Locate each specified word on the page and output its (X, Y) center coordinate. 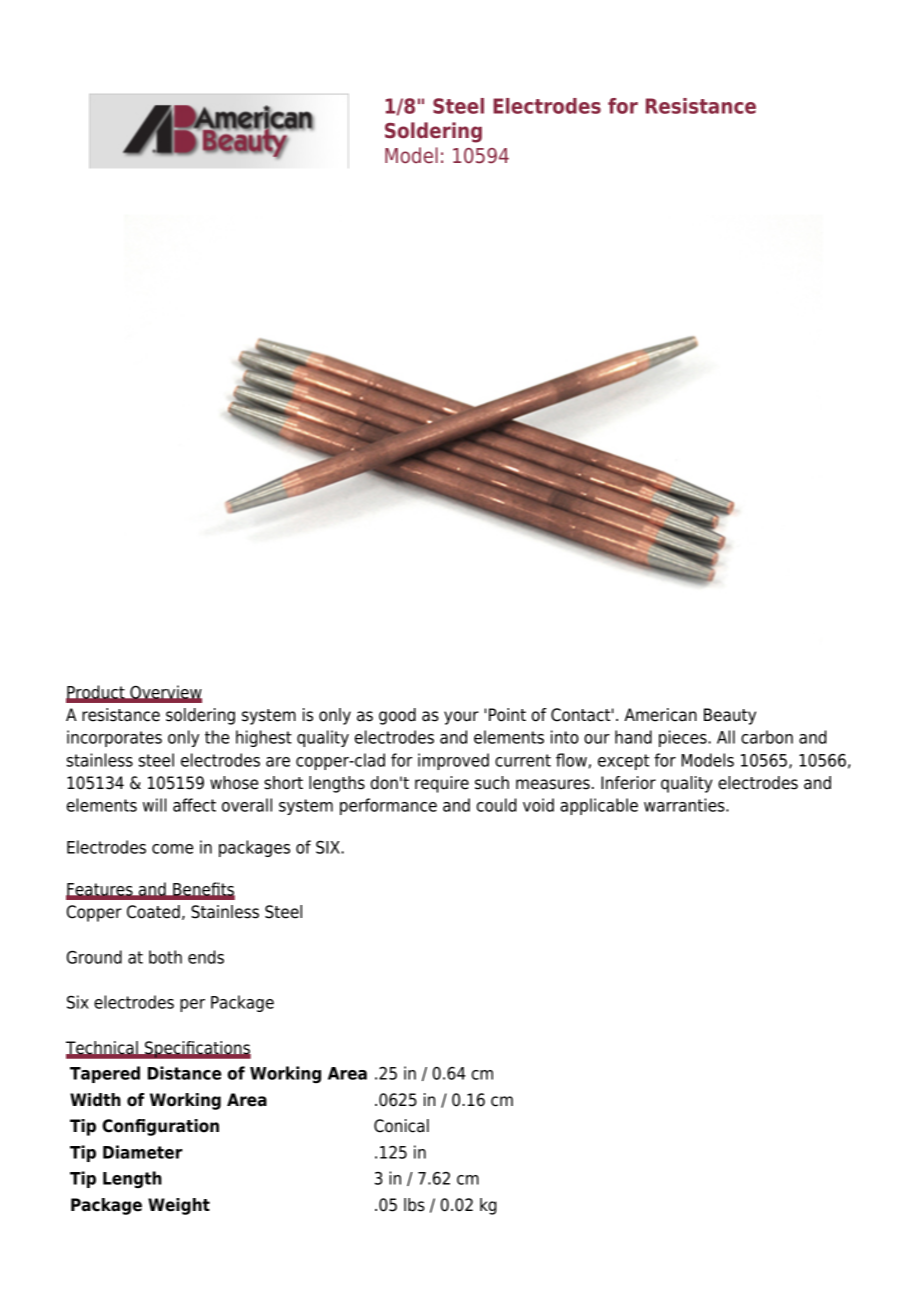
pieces (684, 738)
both (165, 957)
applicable (599, 806)
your (461, 718)
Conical (401, 1126)
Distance (184, 1073)
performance (388, 806)
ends (206, 957)
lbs (414, 1205)
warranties (685, 805)
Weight (179, 1206)
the (217, 737)
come (172, 849)
